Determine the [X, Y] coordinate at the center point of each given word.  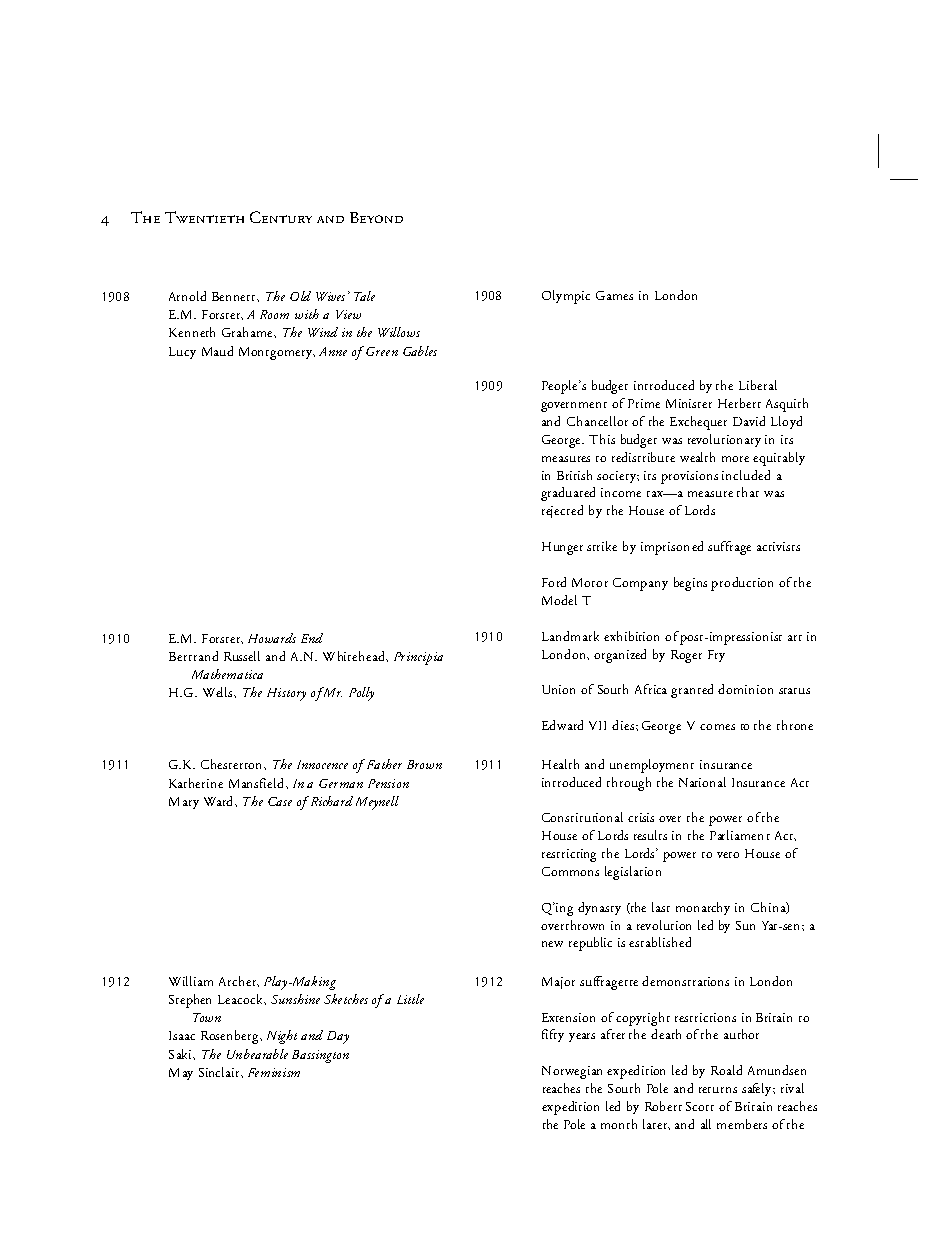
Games [614, 295]
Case [280, 801]
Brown [424, 764]
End [312, 638]
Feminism [274, 1072]
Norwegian [572, 1072]
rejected [562, 511]
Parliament [740, 835]
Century [281, 217]
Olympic [566, 297]
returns [718, 1090]
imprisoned [672, 548]
